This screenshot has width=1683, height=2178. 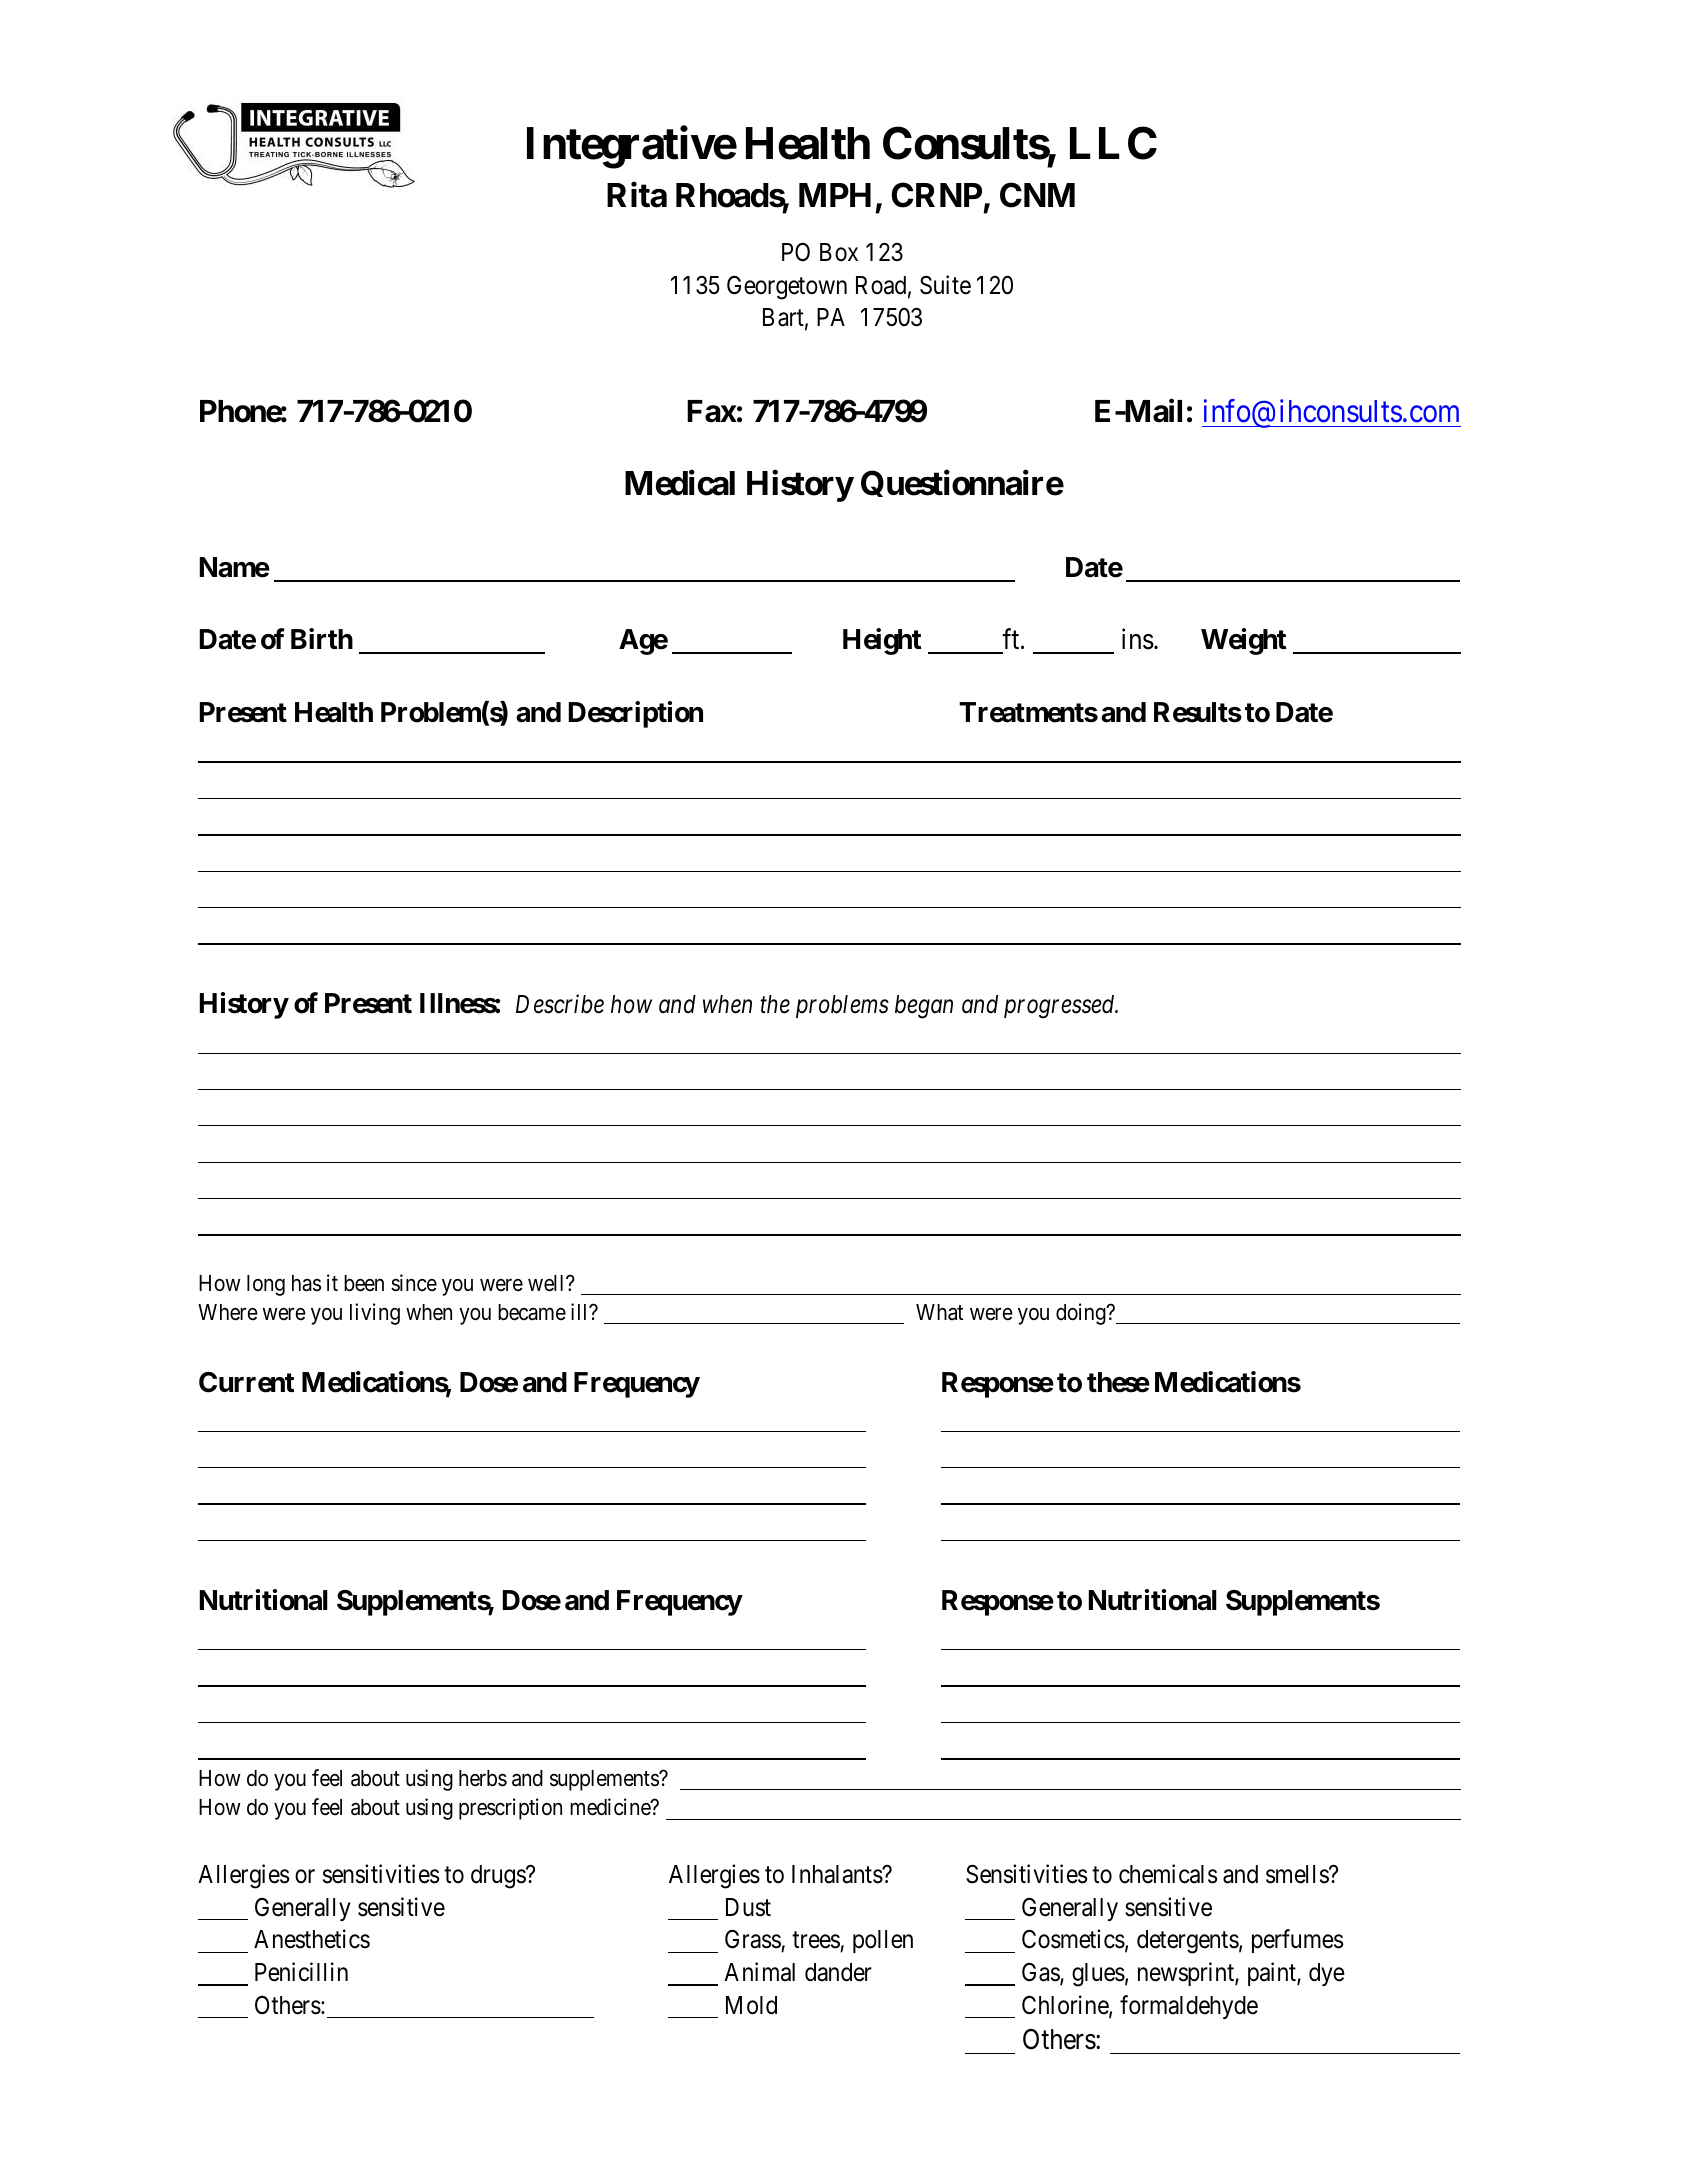 What do you see at coordinates (1060, 1007) in the screenshot?
I see `progressed` at bounding box center [1060, 1007].
